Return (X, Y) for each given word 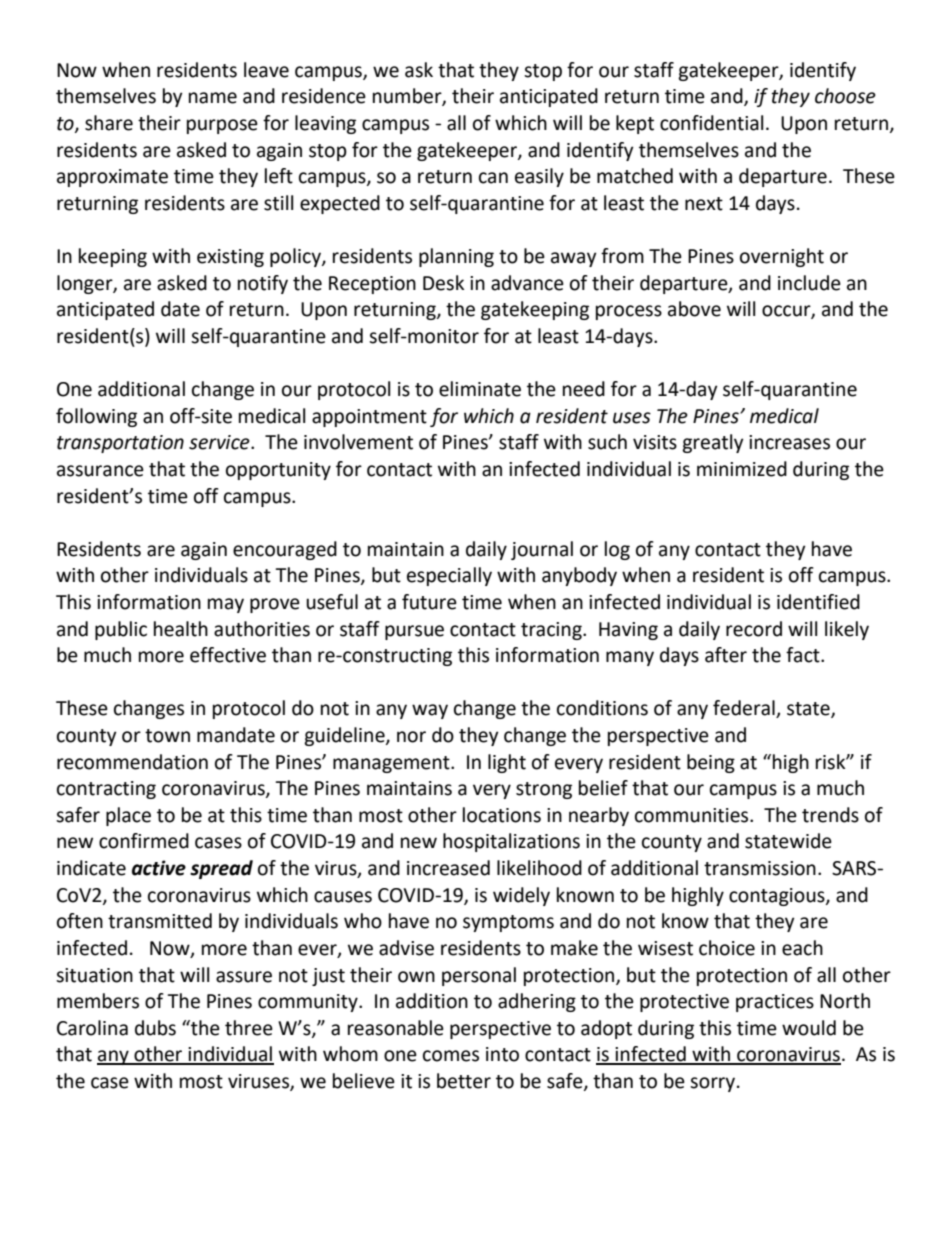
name (213, 98)
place (128, 816)
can (493, 178)
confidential (711, 123)
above (694, 309)
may (226, 605)
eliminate (480, 389)
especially (449, 576)
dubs (155, 1028)
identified (818, 602)
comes (451, 1056)
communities (693, 815)
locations (502, 815)
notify (263, 284)
